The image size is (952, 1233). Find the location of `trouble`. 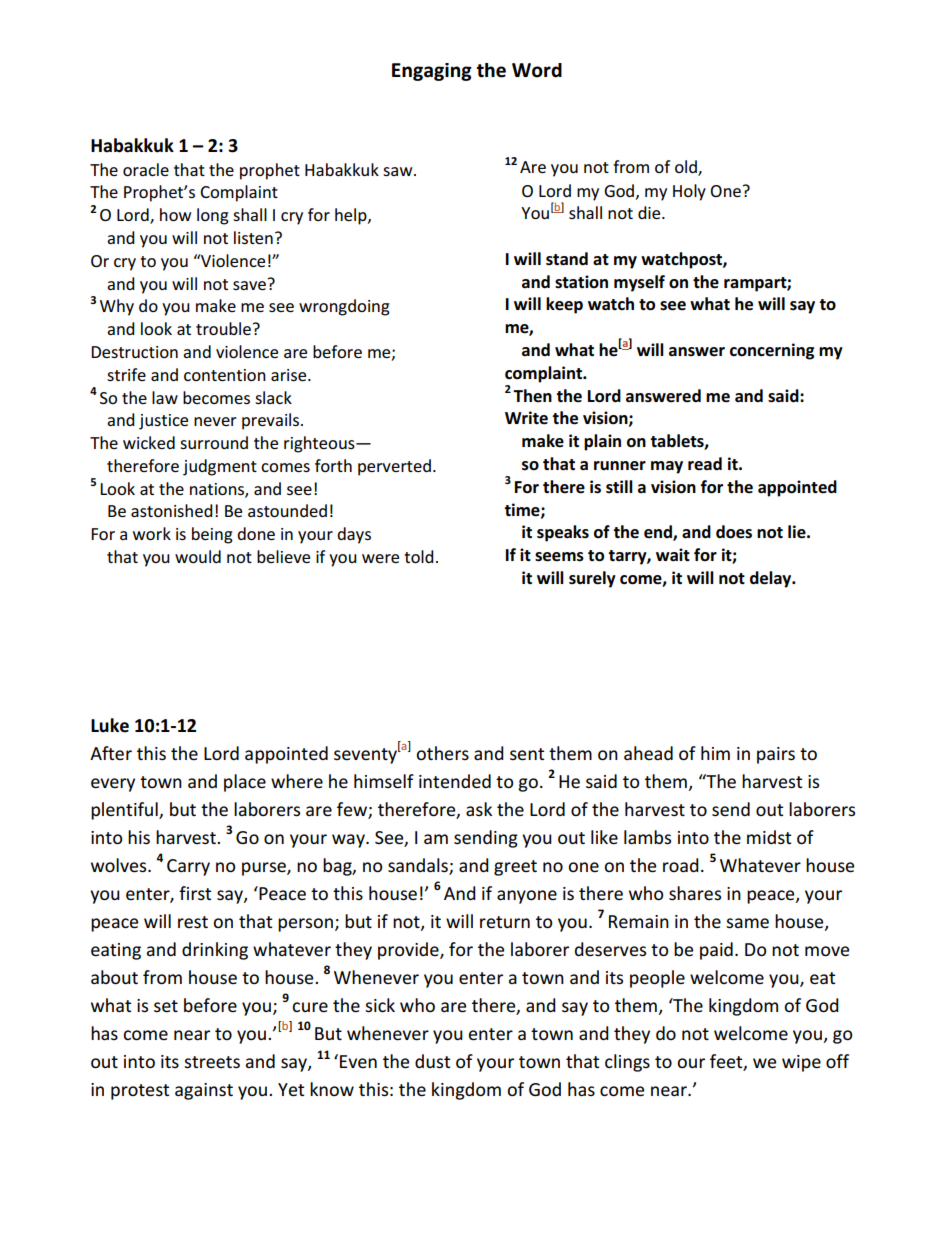

trouble is located at coordinates (223, 328).
